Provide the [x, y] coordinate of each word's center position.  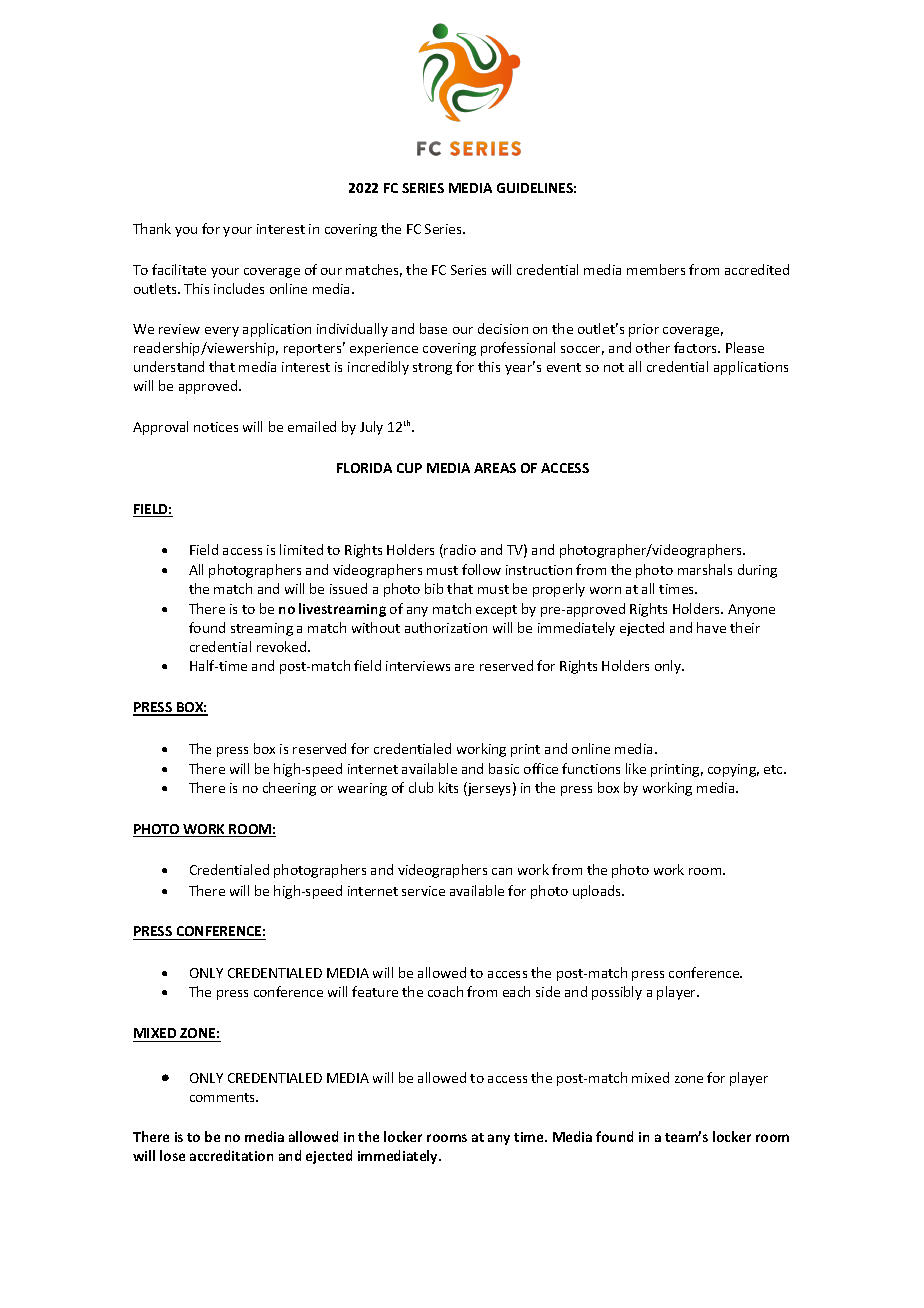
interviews [418, 666]
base [433, 328]
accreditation [231, 1155]
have [711, 627]
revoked [283, 646]
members [656, 269]
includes [239, 288]
